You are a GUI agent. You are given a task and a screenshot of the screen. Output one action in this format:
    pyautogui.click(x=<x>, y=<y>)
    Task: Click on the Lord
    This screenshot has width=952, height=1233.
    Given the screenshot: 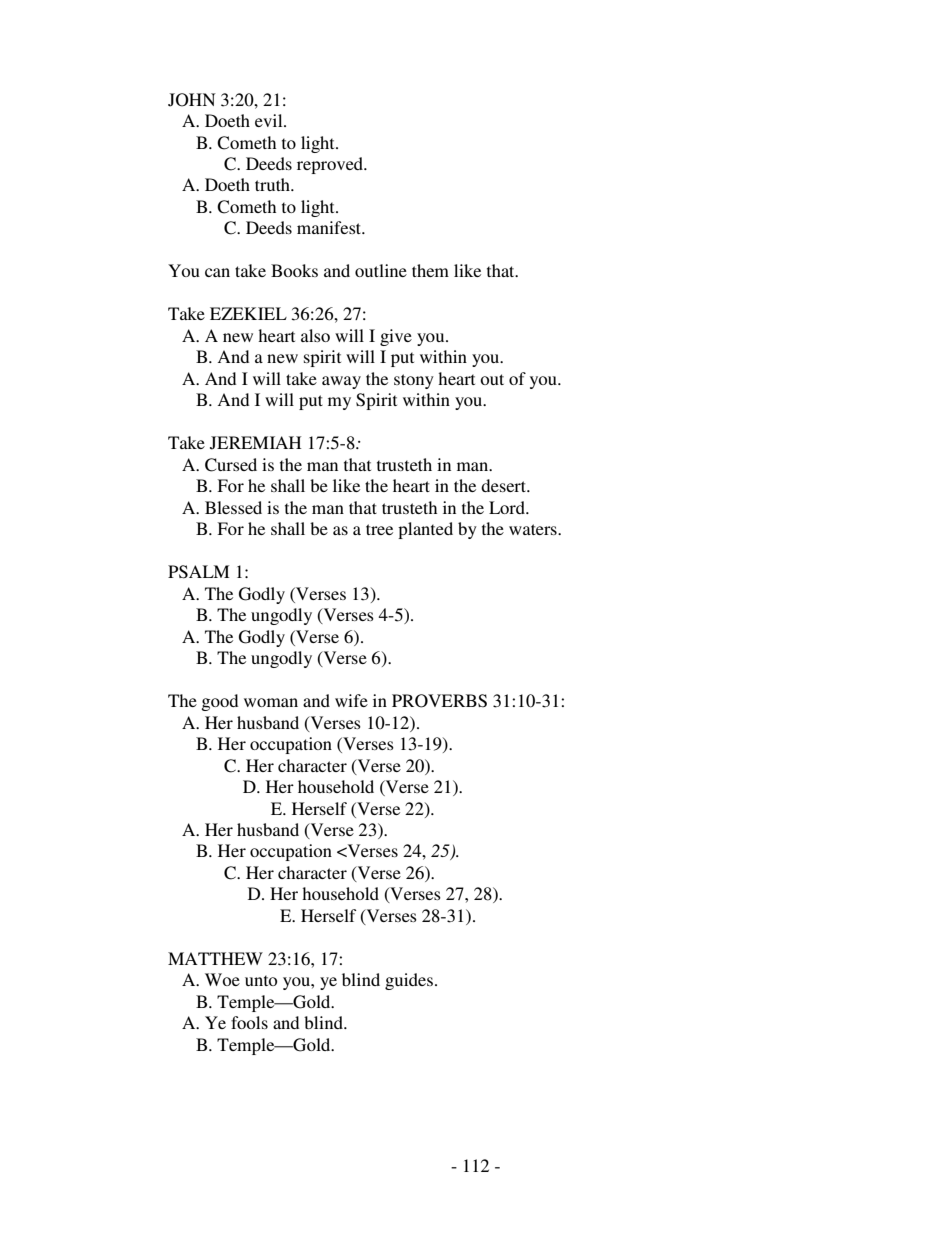 What is the action you would take?
    pyautogui.click(x=508, y=507)
